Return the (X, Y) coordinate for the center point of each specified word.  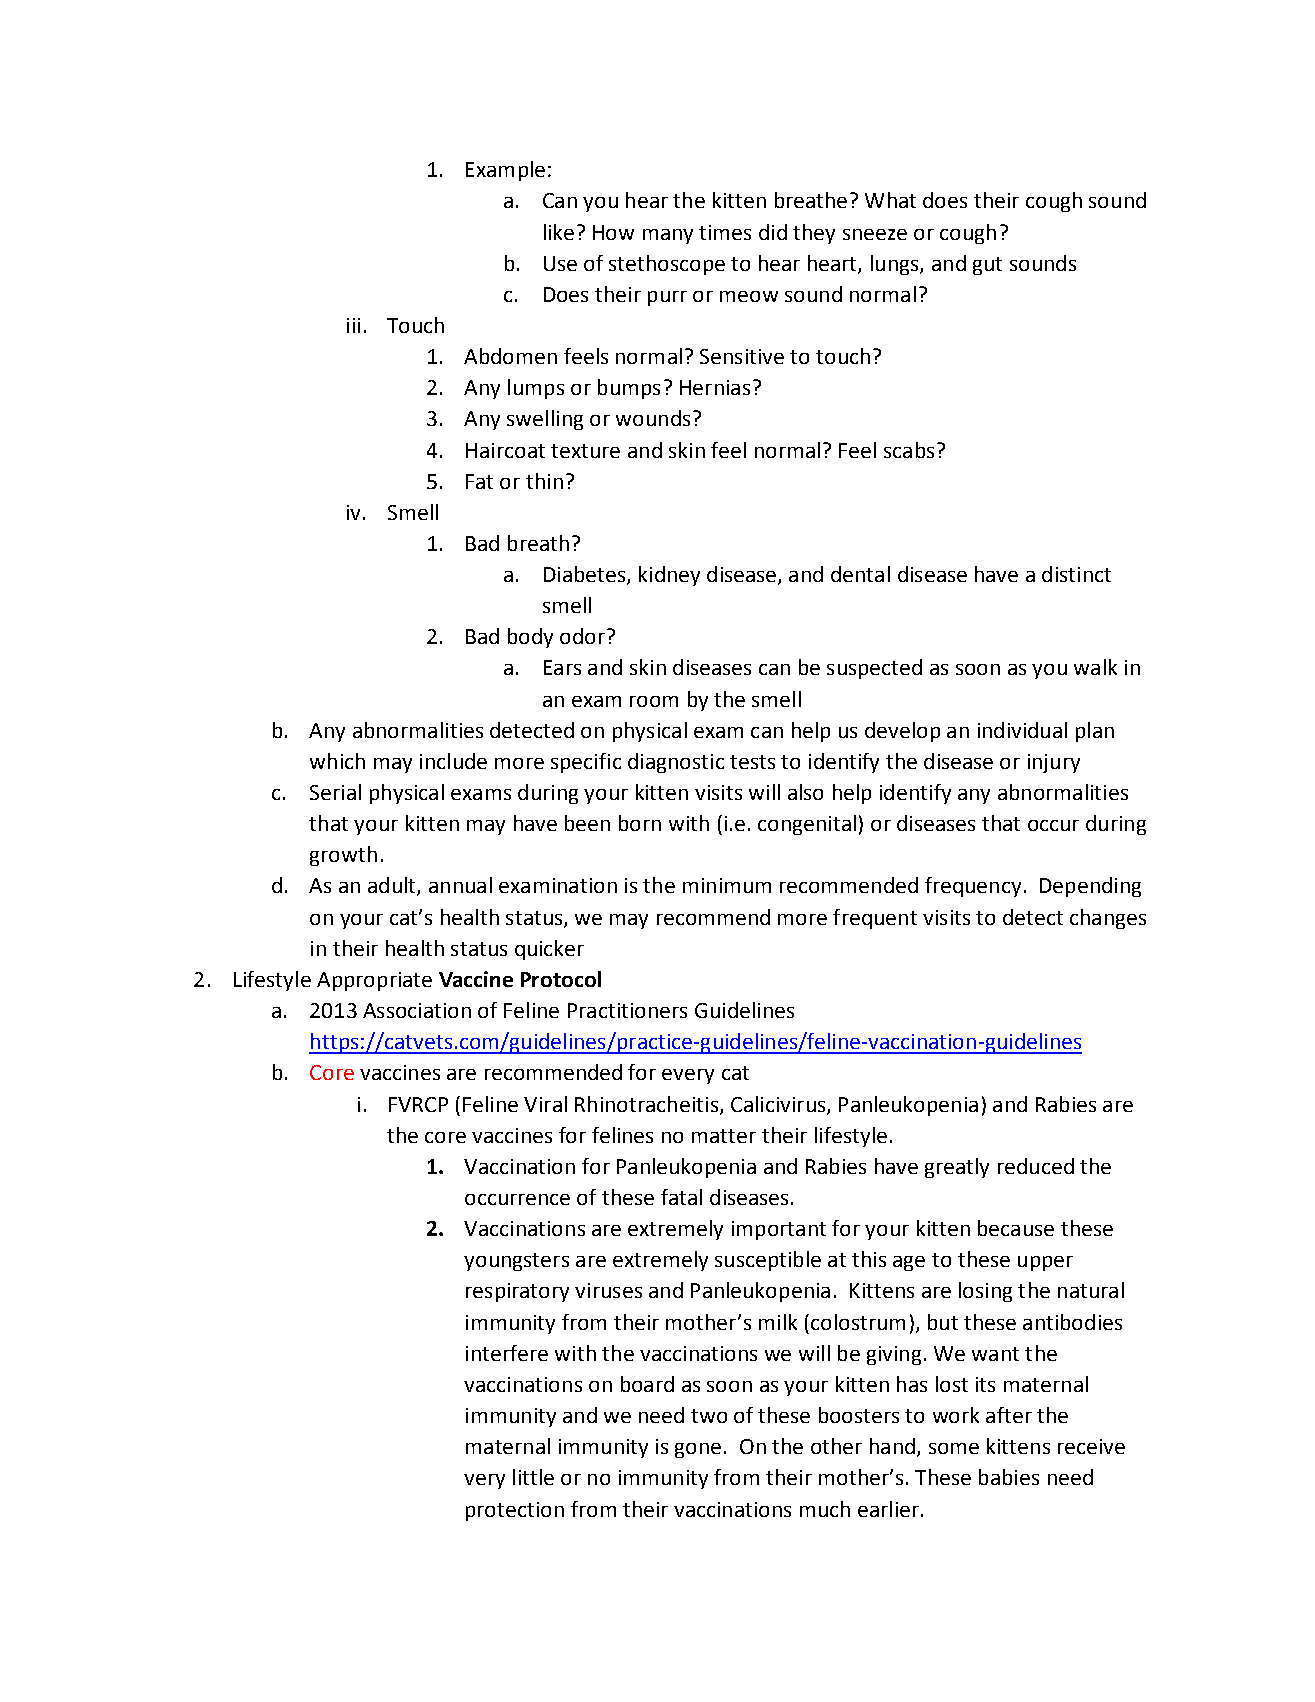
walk (1095, 667)
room (654, 701)
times (725, 232)
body (530, 638)
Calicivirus (779, 1105)
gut (987, 266)
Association (417, 1010)
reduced (1036, 1166)
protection (515, 1511)
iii (353, 325)
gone (698, 1450)
